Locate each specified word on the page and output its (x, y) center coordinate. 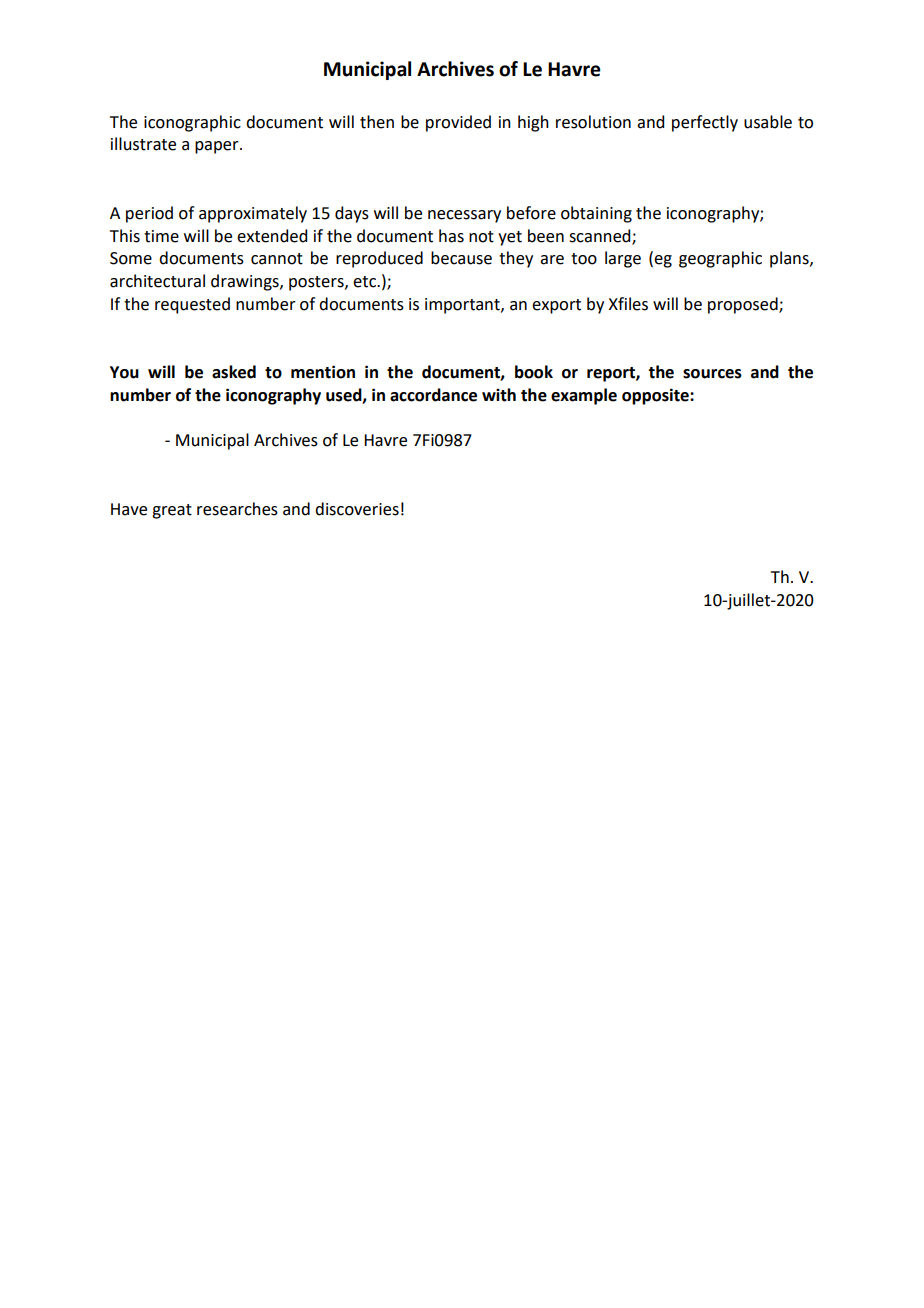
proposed (744, 305)
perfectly (705, 123)
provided (458, 123)
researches (237, 509)
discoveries (357, 509)
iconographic (192, 123)
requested (192, 305)
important (463, 306)
